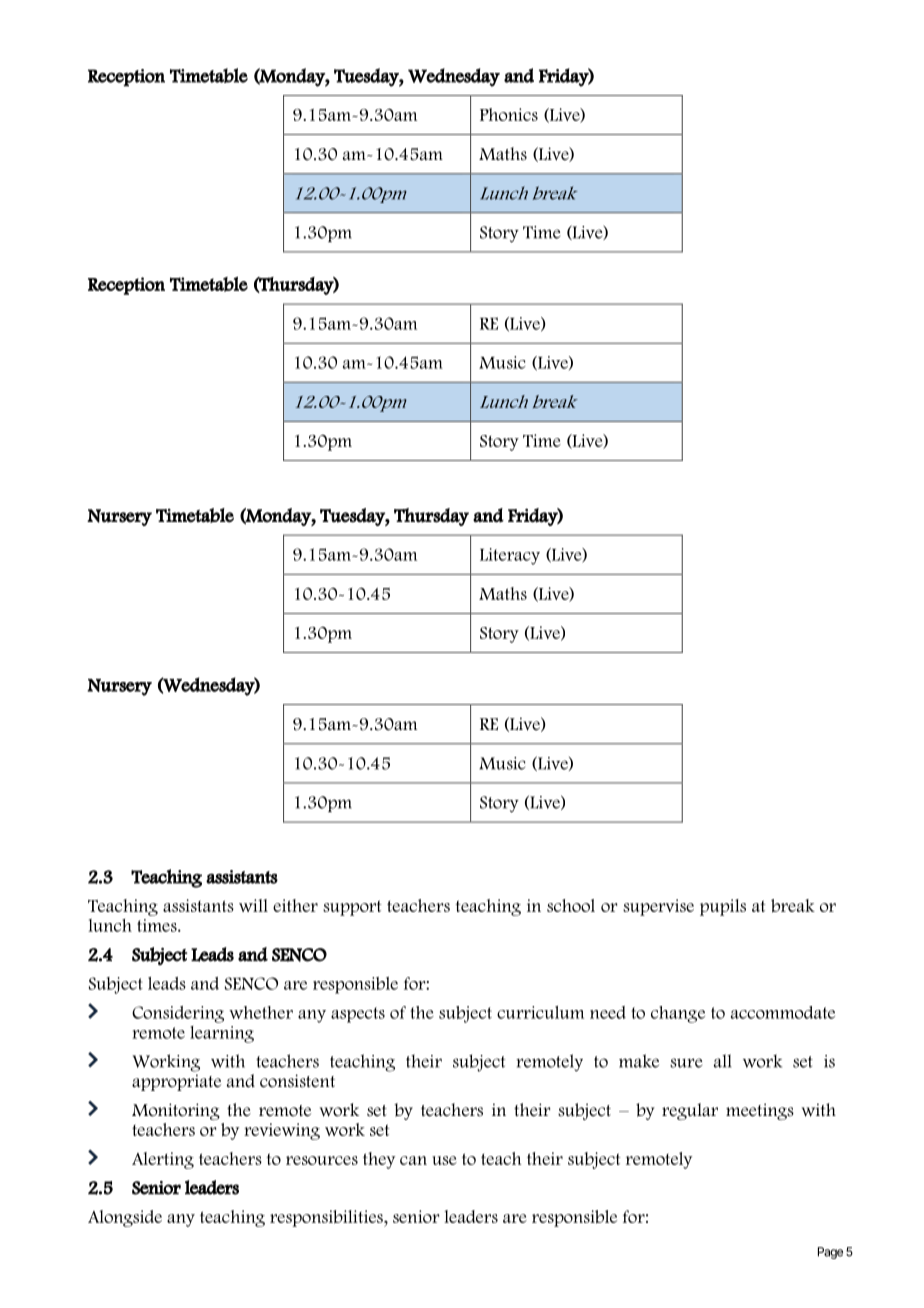 The width and height of the screenshot is (924, 1308). Describe the element at coordinates (509, 114) in the screenshot. I see `Phonics` at that location.
